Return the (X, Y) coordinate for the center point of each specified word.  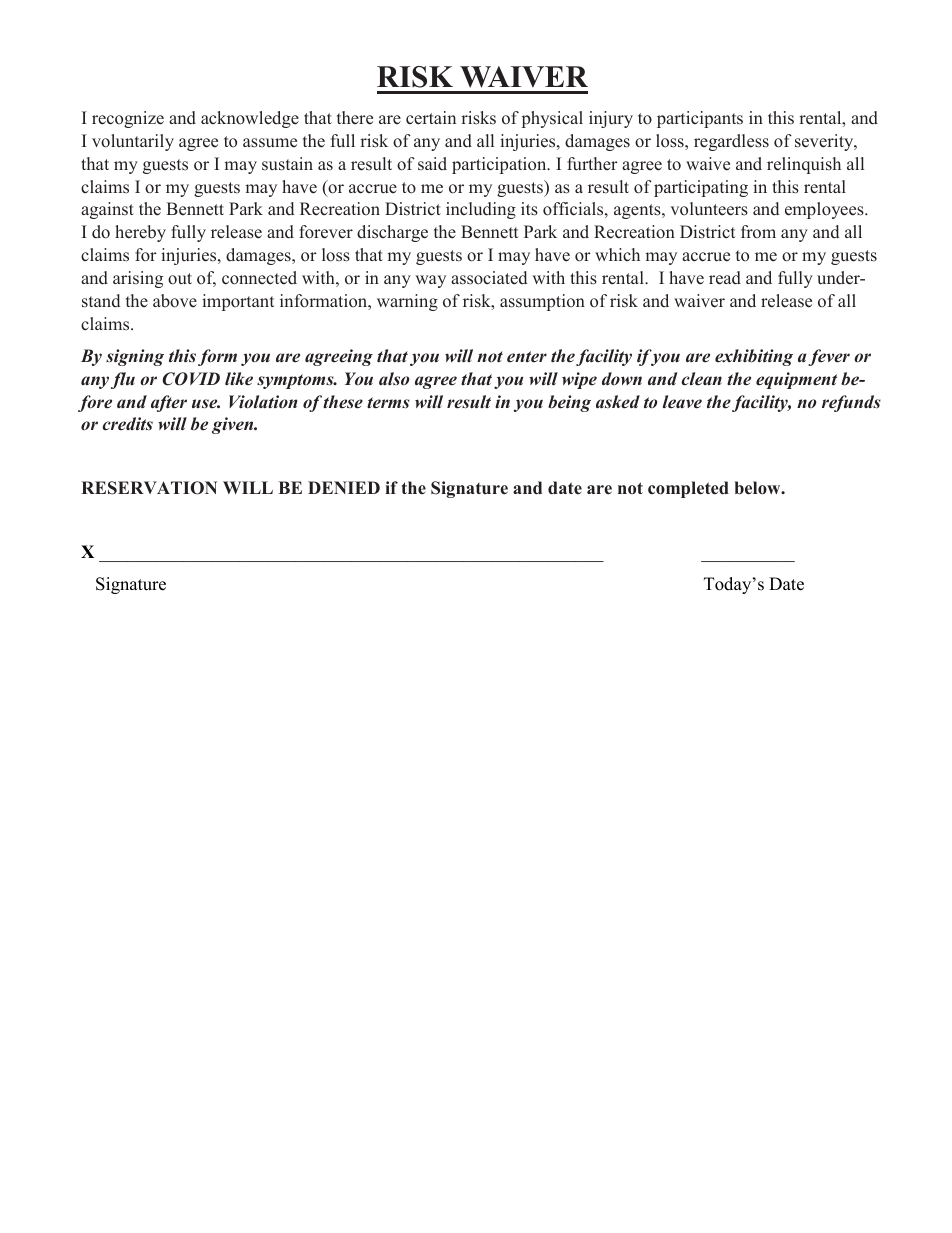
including (481, 210)
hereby (140, 233)
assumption (542, 302)
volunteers (709, 209)
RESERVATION (149, 488)
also (394, 379)
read (725, 278)
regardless (731, 142)
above (175, 301)
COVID (191, 379)
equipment (796, 380)
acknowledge (250, 119)
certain (431, 118)
